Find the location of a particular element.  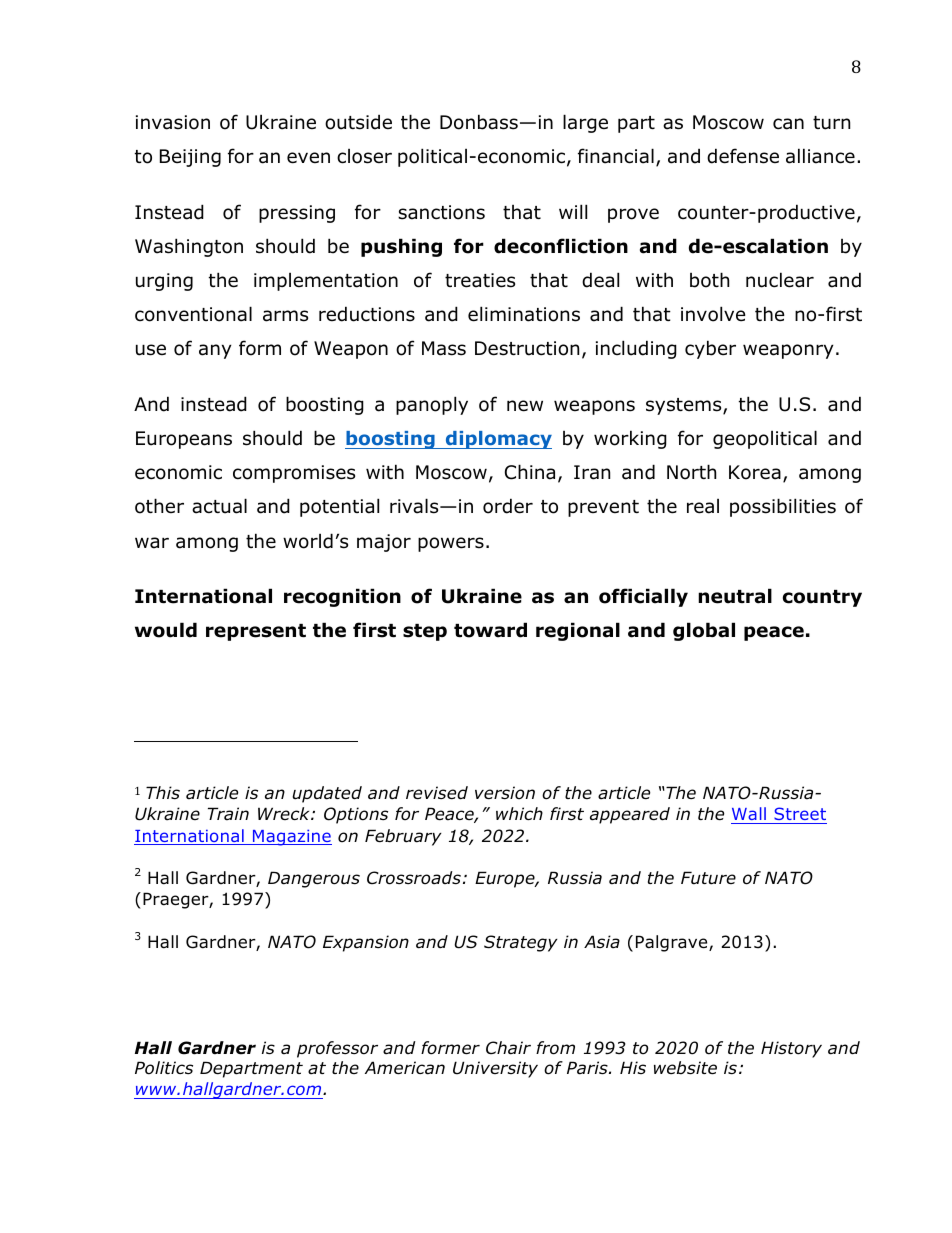

any is located at coordinates (215, 351).
